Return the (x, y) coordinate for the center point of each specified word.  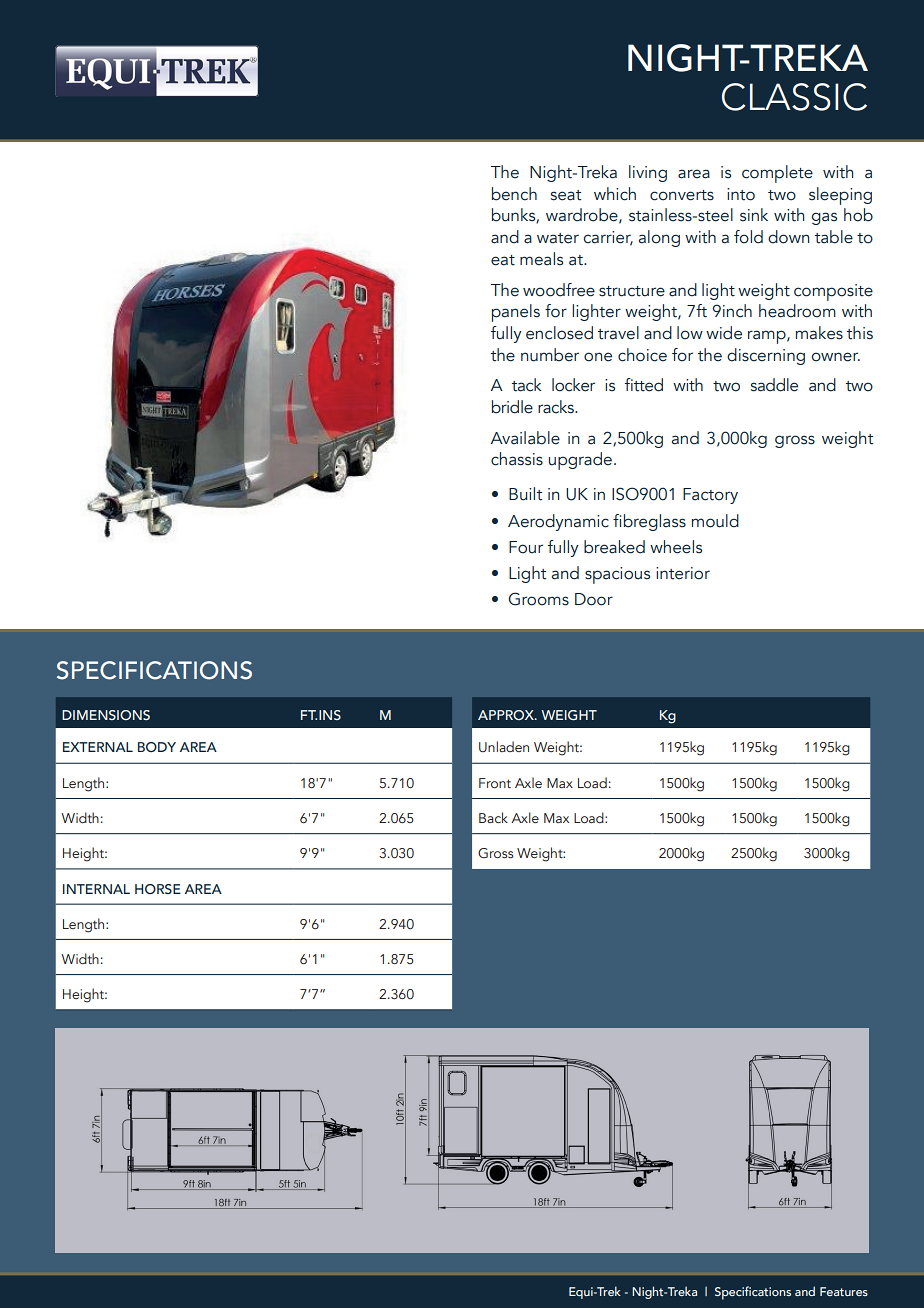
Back (493, 817)
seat (566, 195)
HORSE (158, 889)
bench (514, 194)
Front (495, 783)
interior (683, 573)
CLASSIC (794, 97)
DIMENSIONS (106, 715)
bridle (512, 407)
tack (527, 385)
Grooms (538, 599)
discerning (766, 356)
